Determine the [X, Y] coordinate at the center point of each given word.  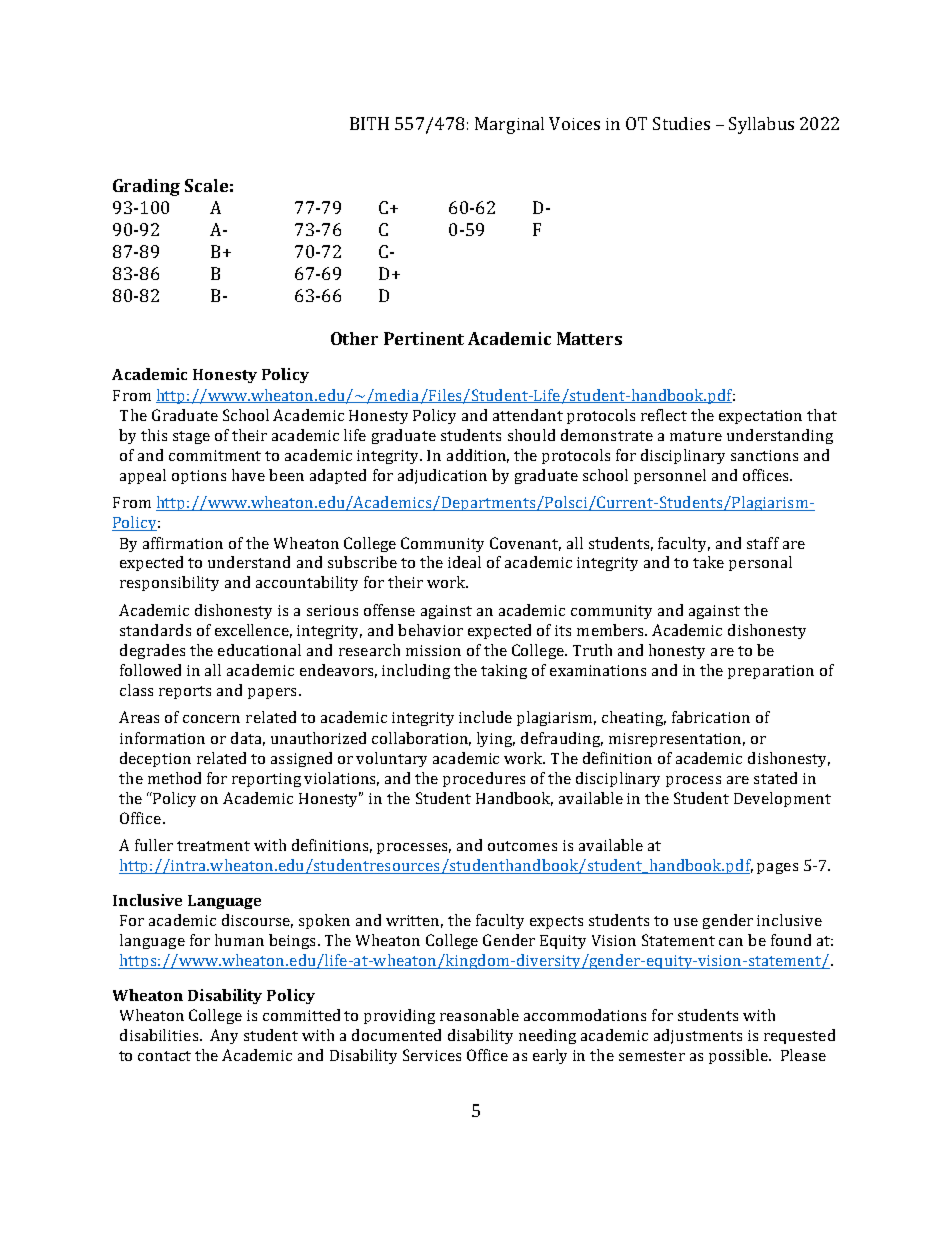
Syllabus [761, 125]
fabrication [711, 717]
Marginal [509, 125]
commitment [215, 455]
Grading [146, 187]
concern [211, 719]
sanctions [764, 455]
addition [478, 456]
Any [224, 1036]
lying [496, 739]
